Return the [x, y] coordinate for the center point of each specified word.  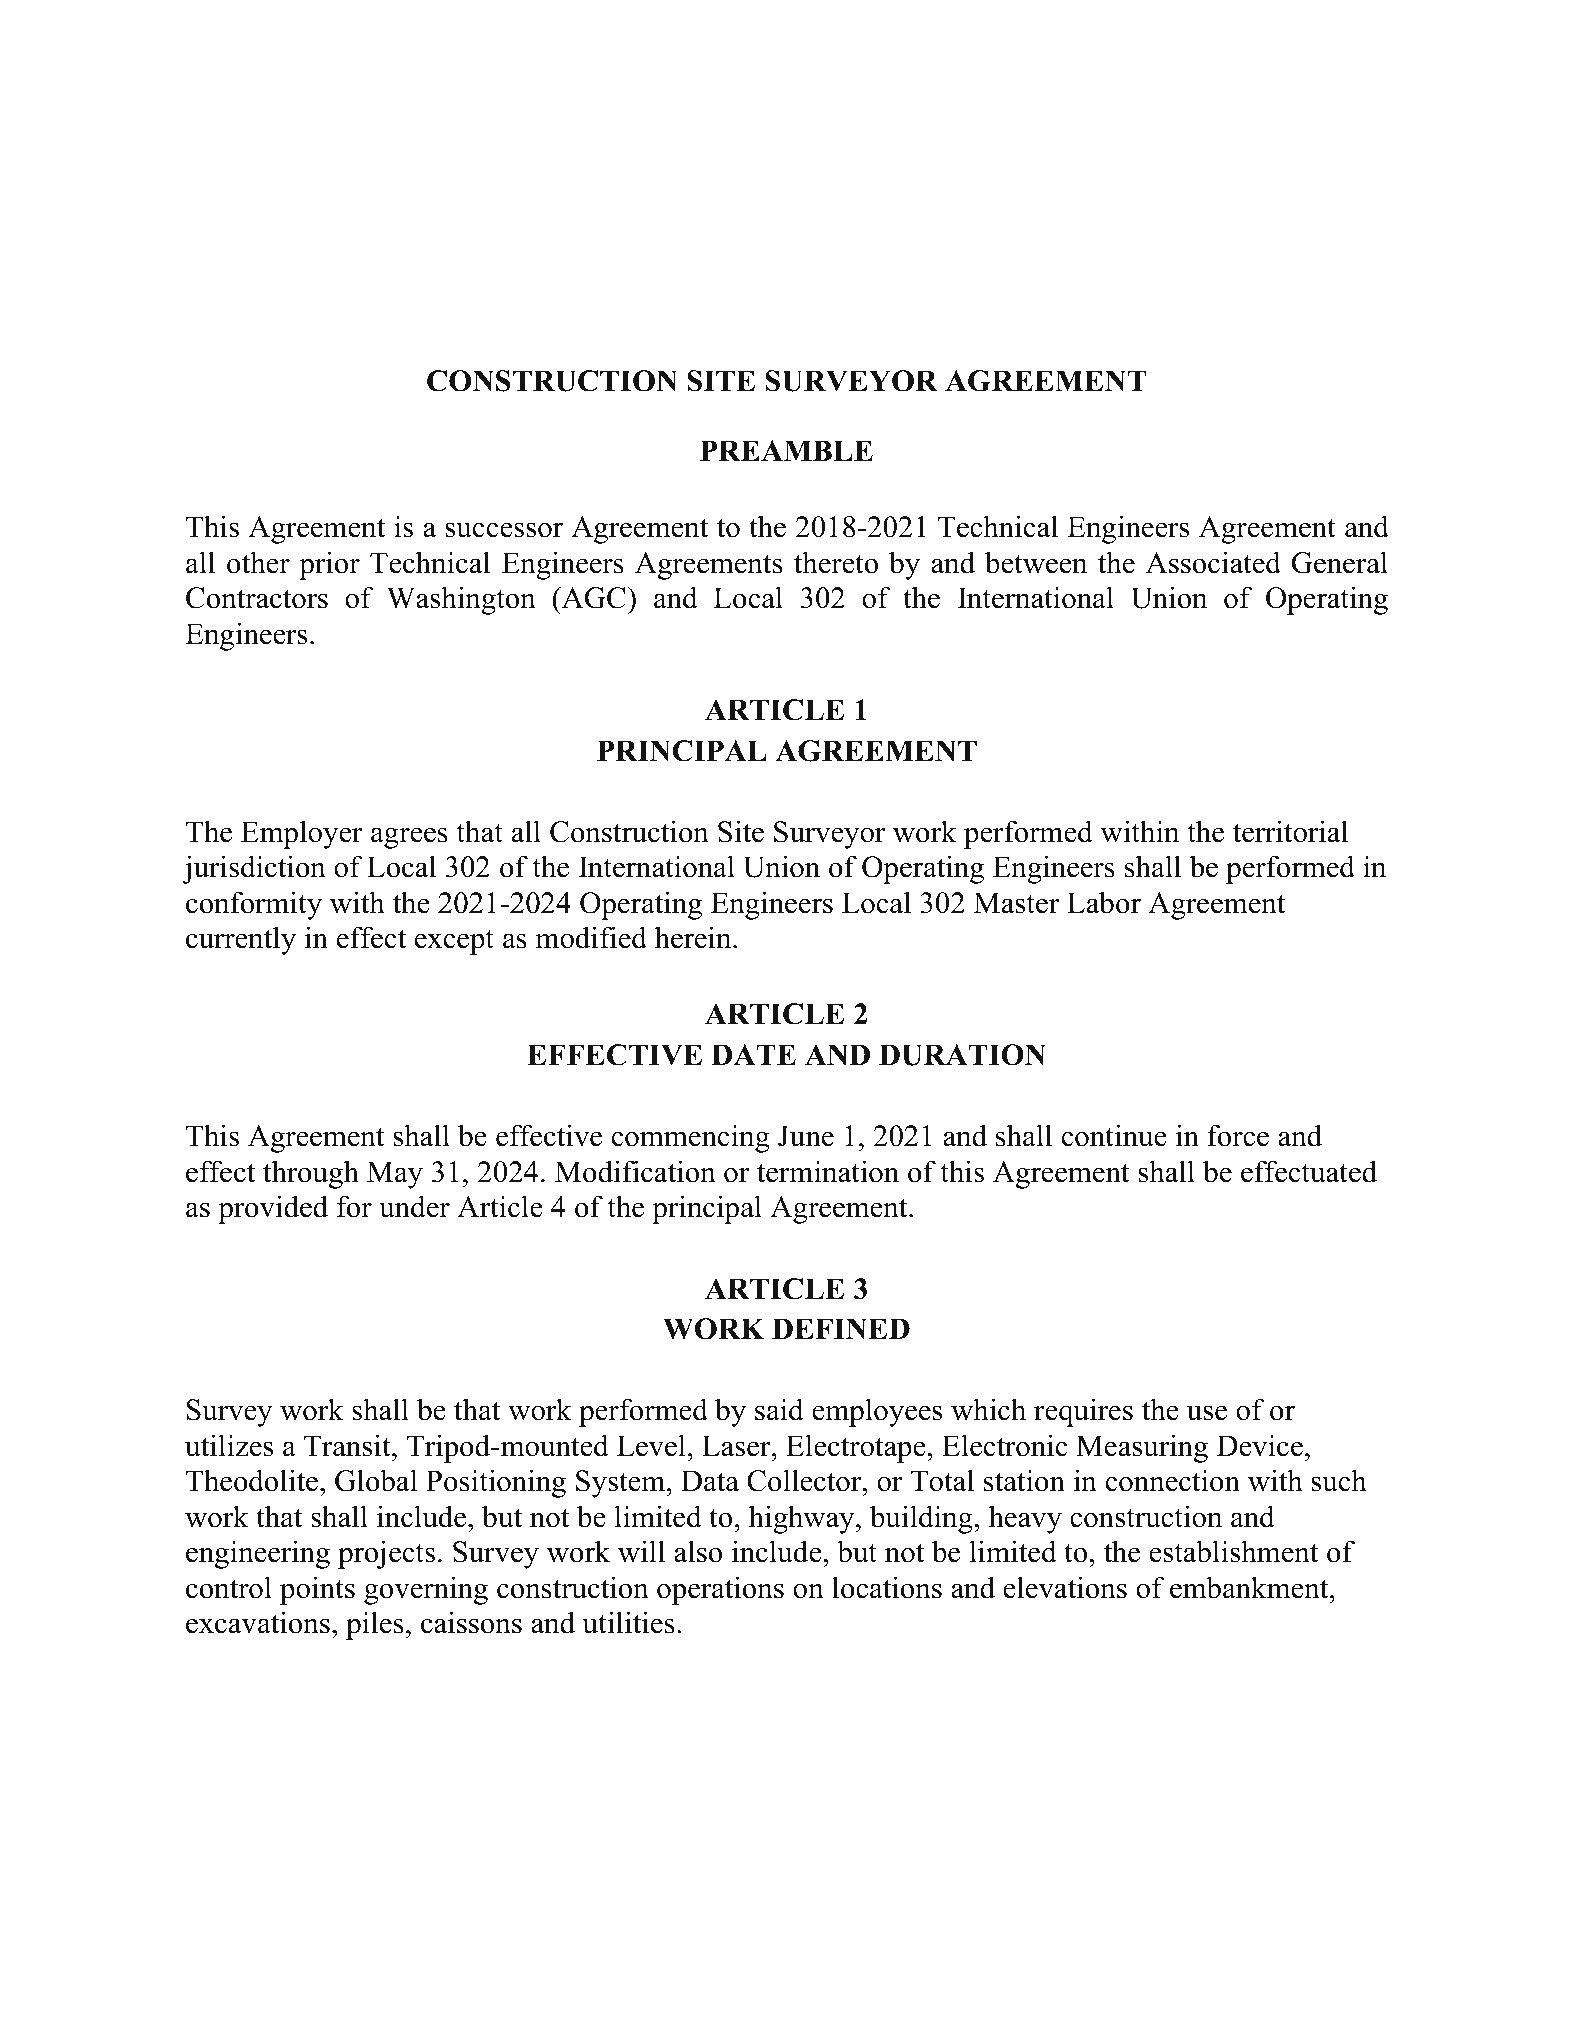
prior [329, 565]
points [317, 1590]
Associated [1213, 562]
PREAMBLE [786, 450]
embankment [1250, 1587]
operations [720, 1590]
